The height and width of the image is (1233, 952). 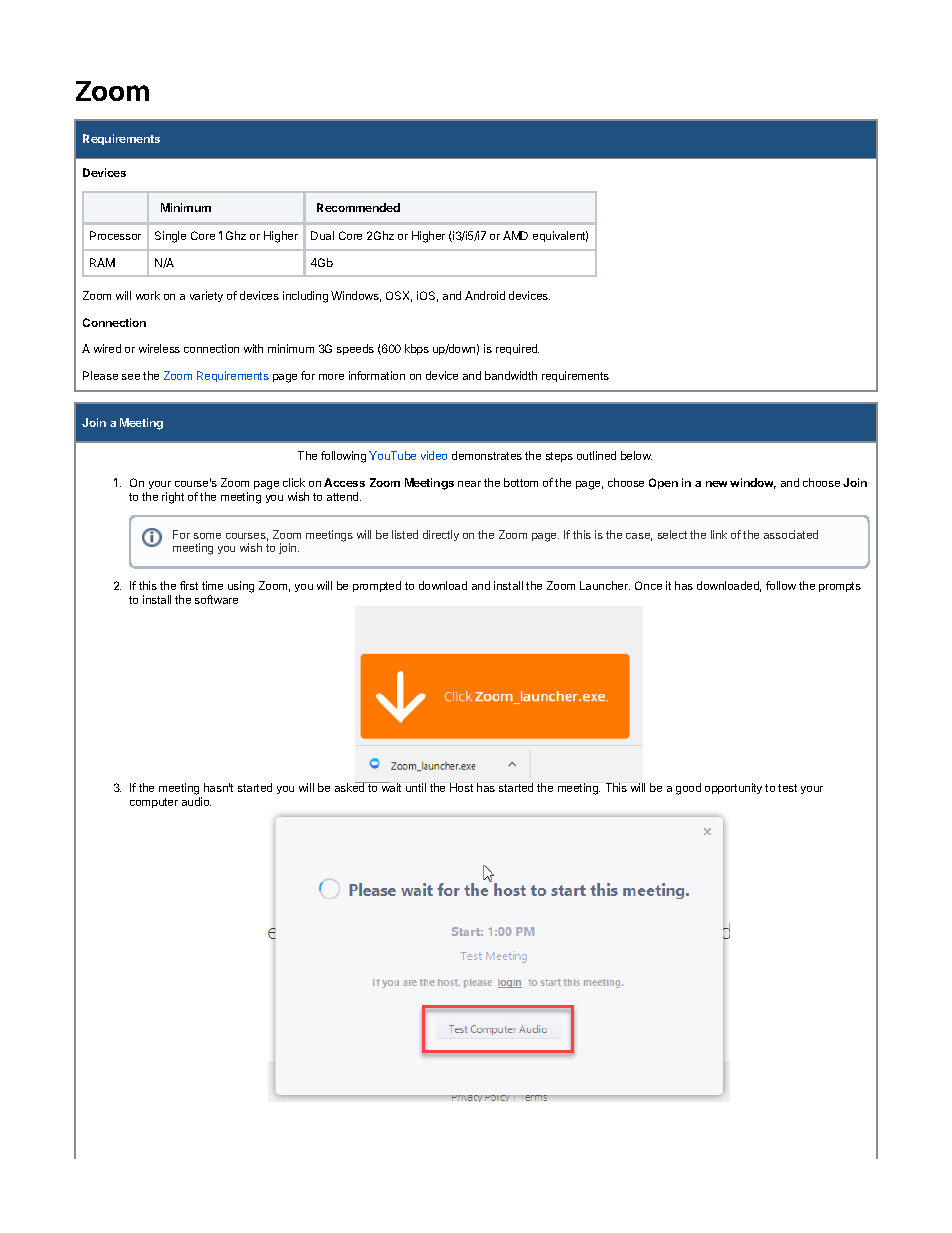 I want to click on AMD, so click(x=515, y=235).
